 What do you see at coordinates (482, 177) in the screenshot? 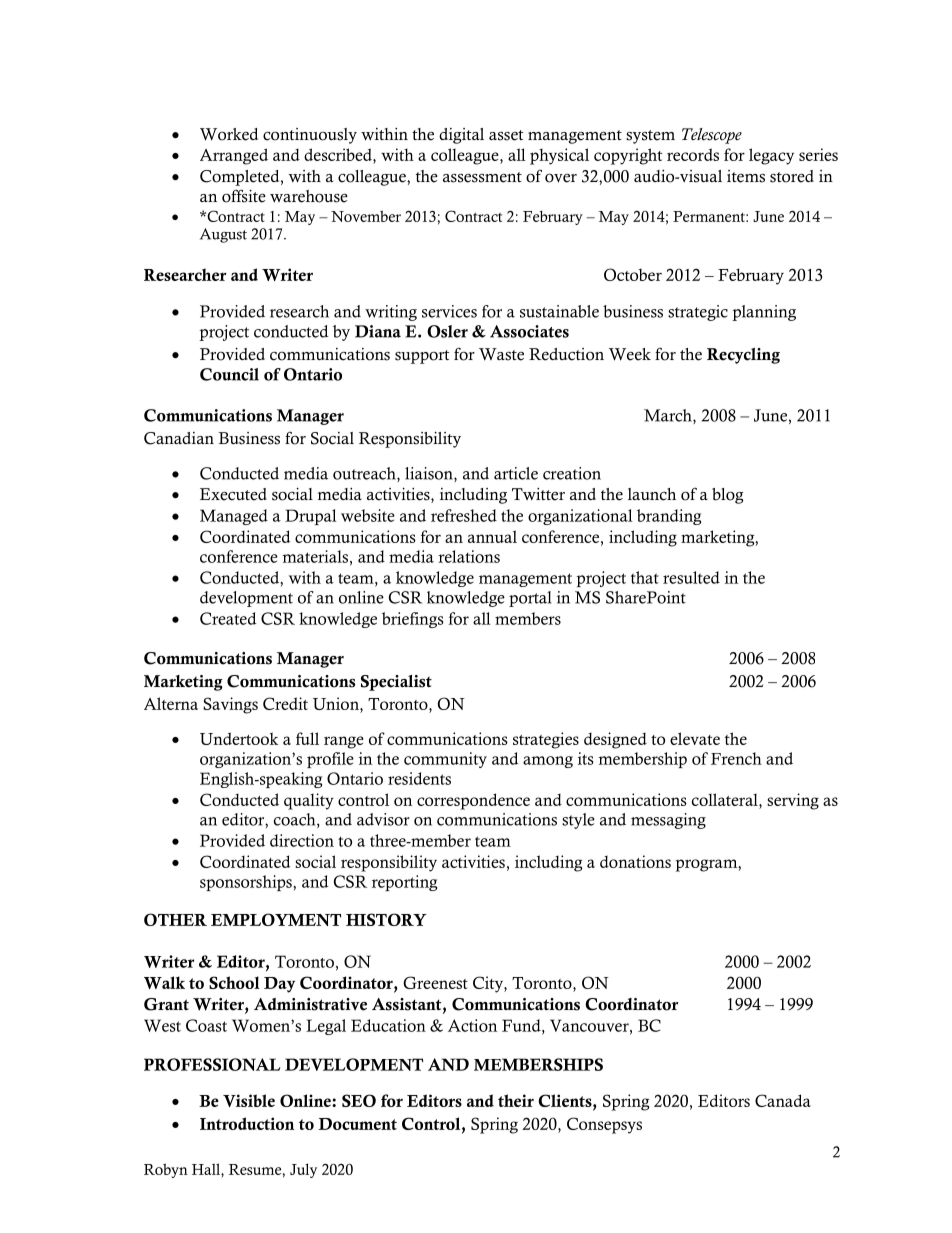
I see `assessment` at bounding box center [482, 177].
